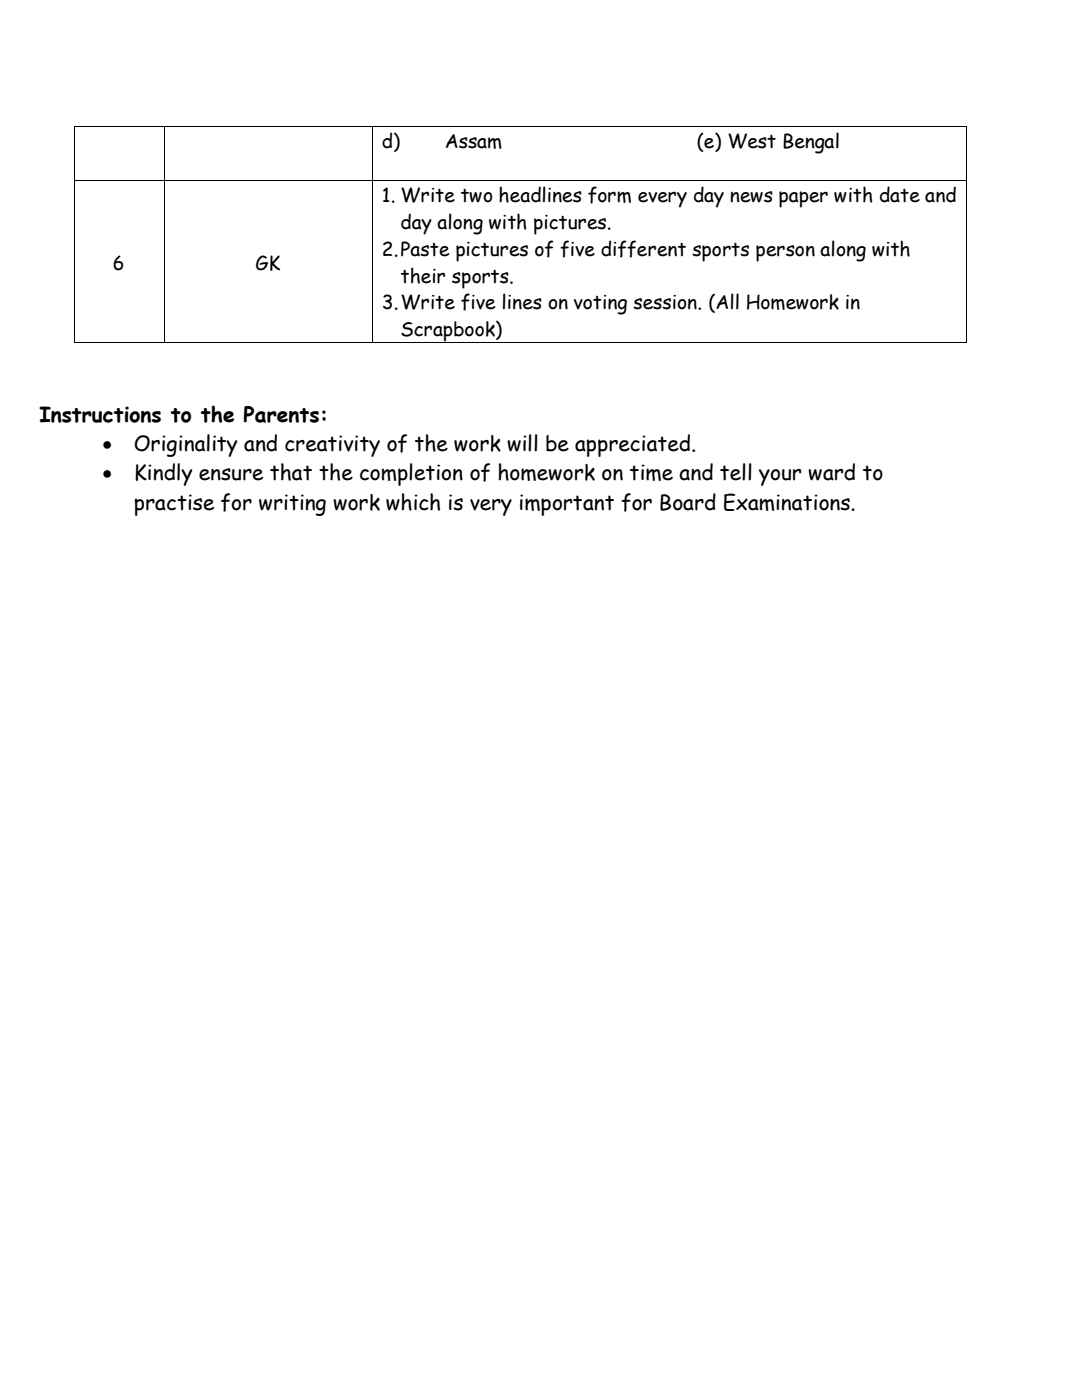 Image resolution: width=1070 pixels, height=1385 pixels. What do you see at coordinates (600, 305) in the screenshot?
I see `voting` at bounding box center [600, 305].
